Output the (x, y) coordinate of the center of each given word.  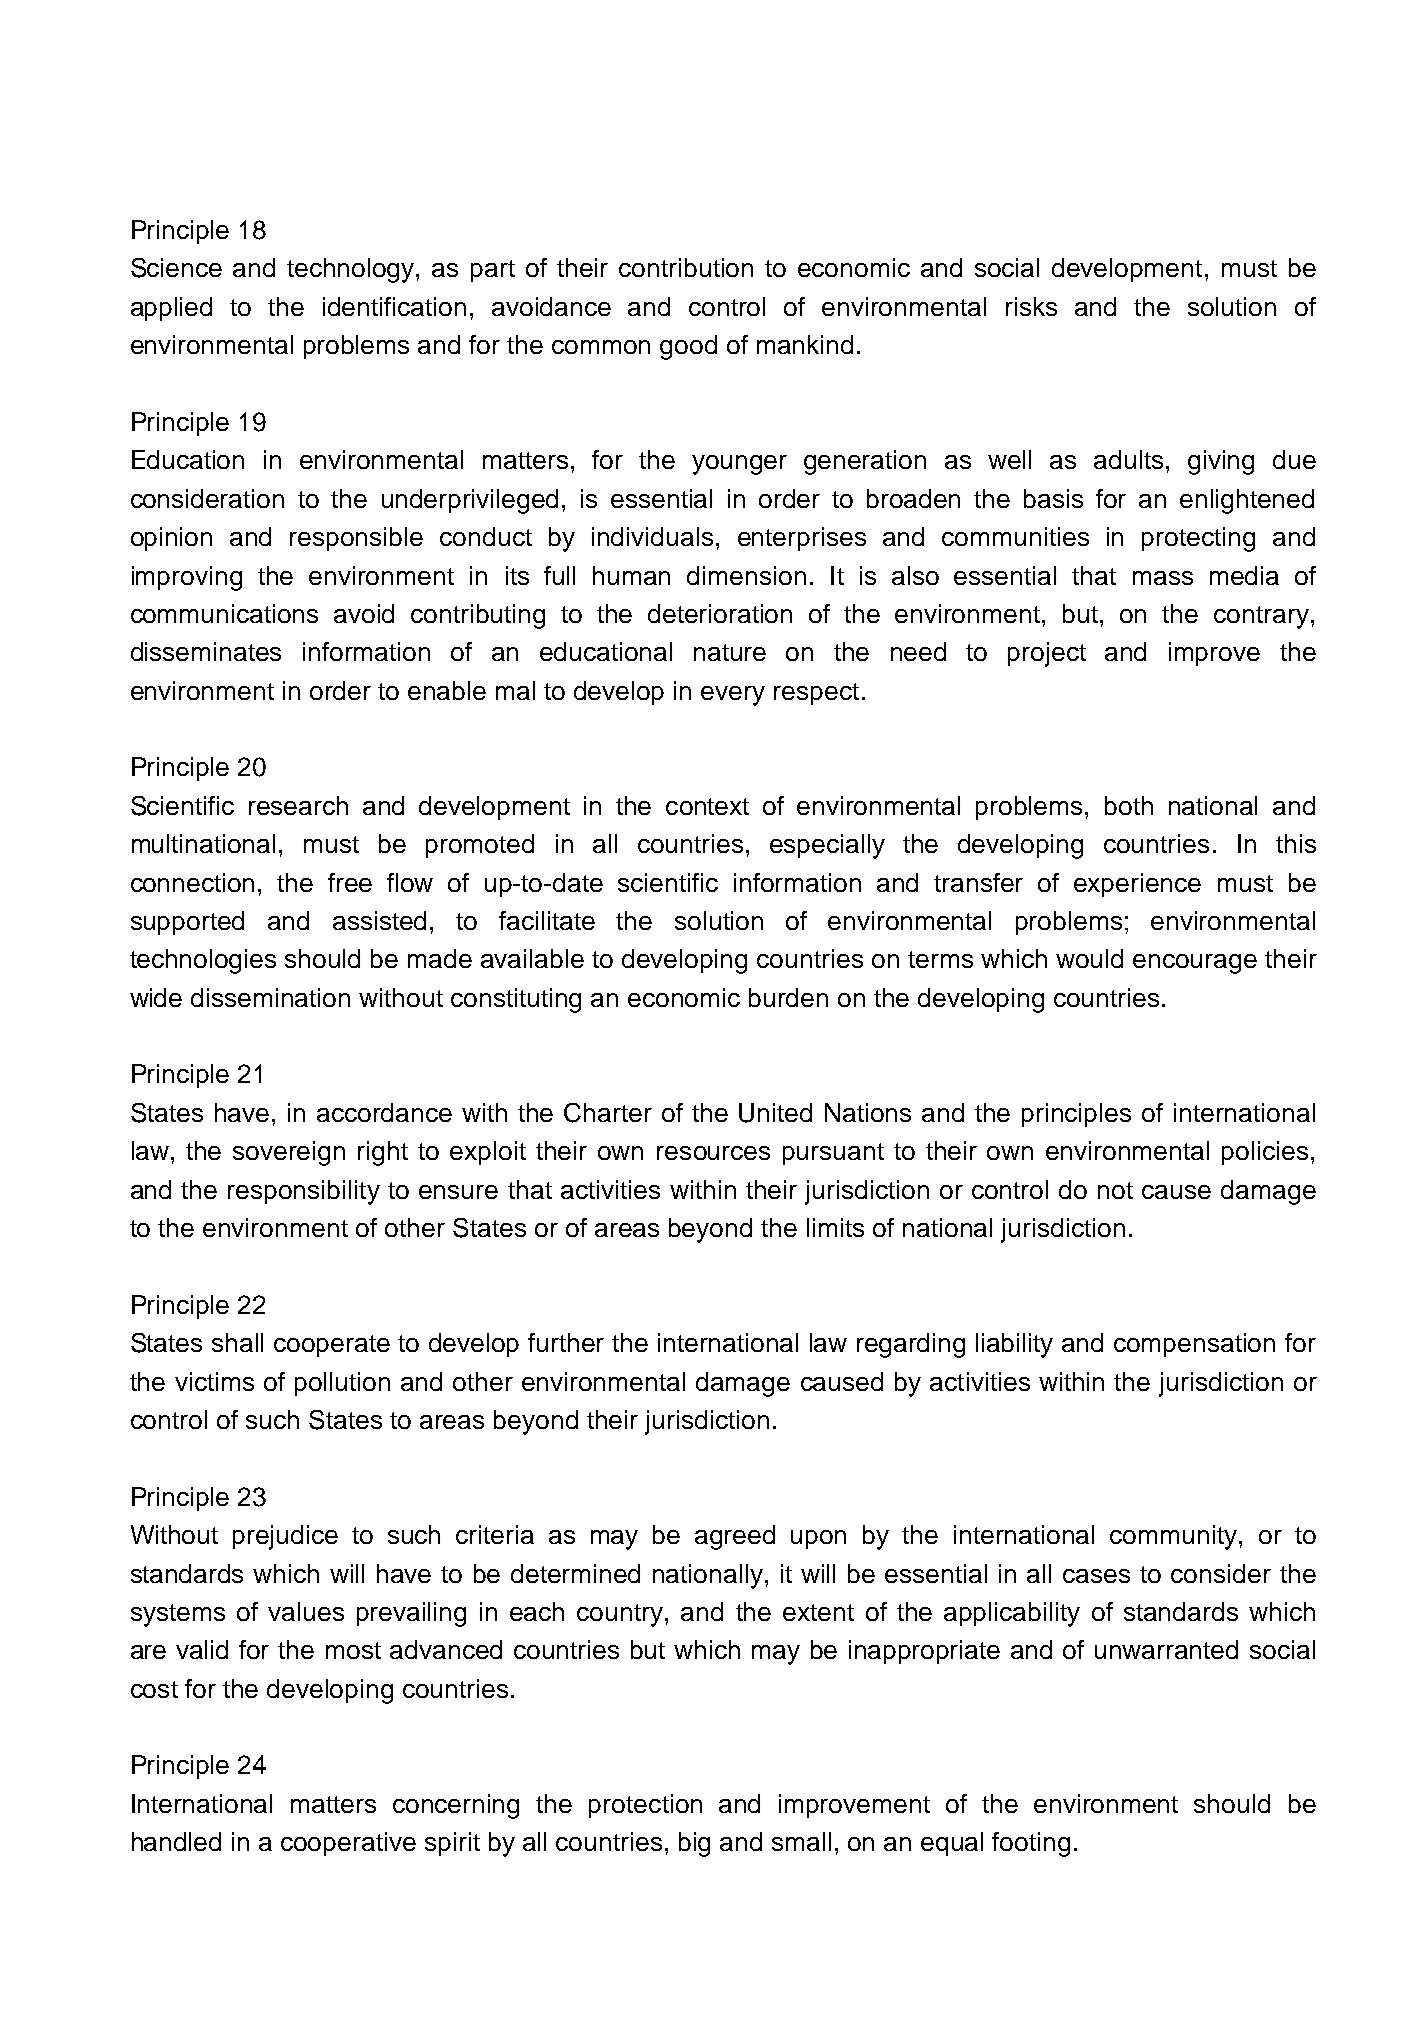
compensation (1194, 1345)
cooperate (332, 1346)
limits (835, 1227)
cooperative (348, 1844)
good (688, 347)
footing (1031, 1844)
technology (352, 270)
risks (1031, 306)
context (707, 806)
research (298, 805)
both (1129, 805)
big (694, 1844)
